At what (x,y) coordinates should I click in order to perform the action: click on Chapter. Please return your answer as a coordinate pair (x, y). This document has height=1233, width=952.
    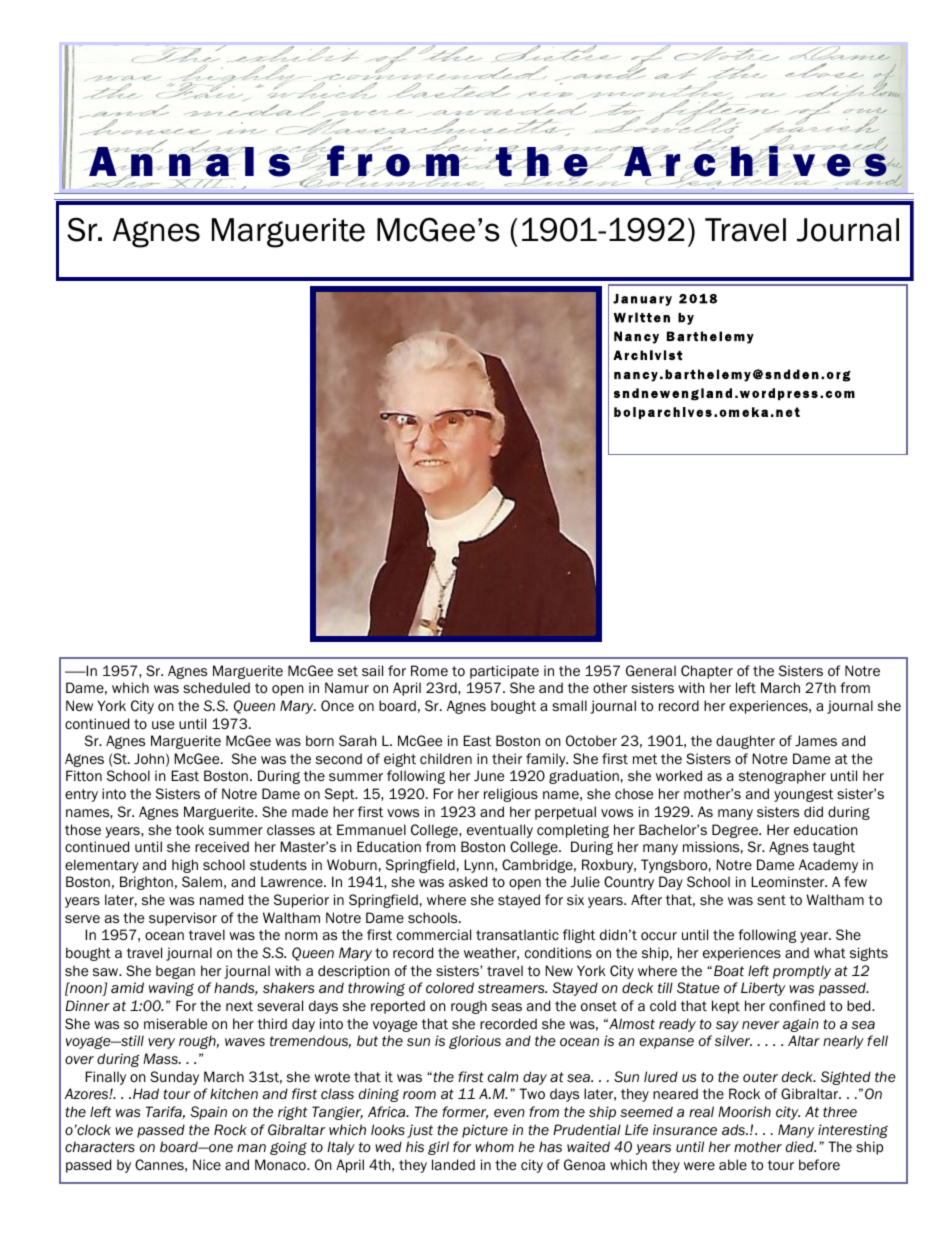
    Looking at the image, I should click on (707, 672).
